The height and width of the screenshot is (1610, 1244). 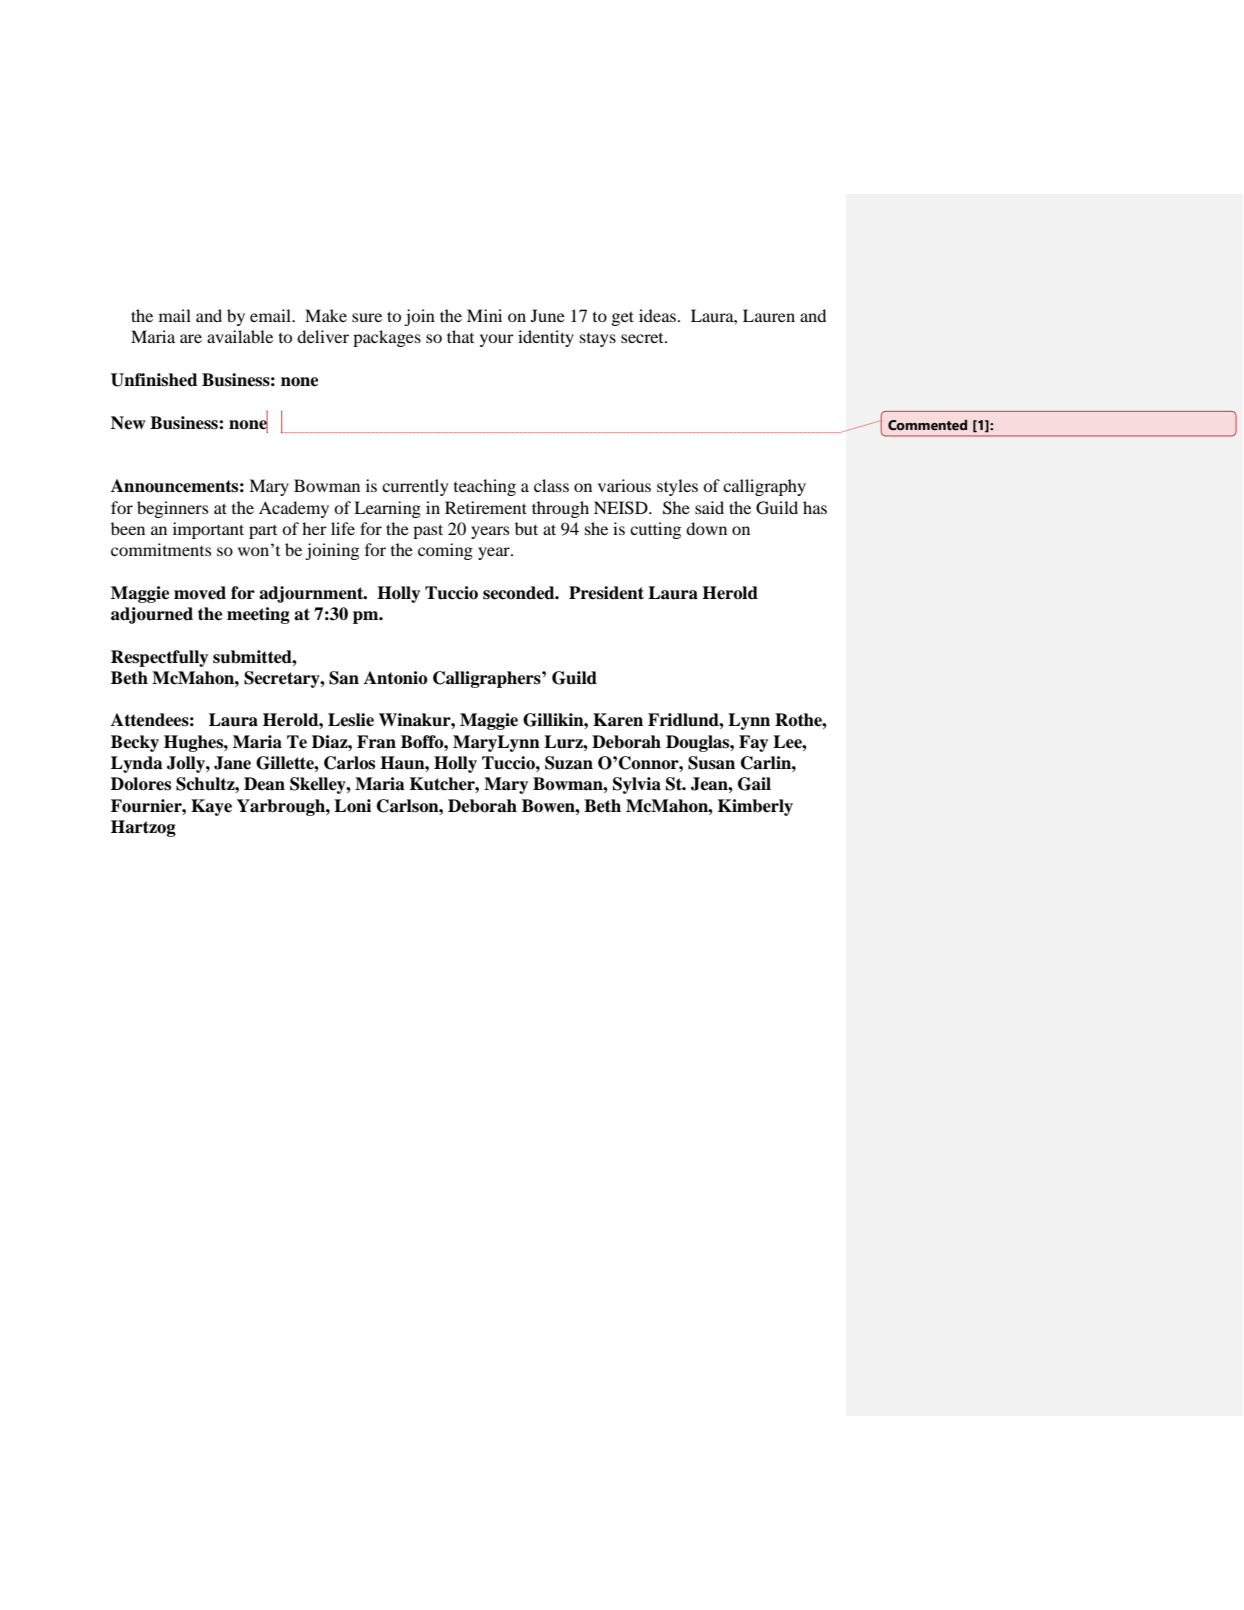 What do you see at coordinates (172, 509) in the screenshot?
I see `beginners` at bounding box center [172, 509].
